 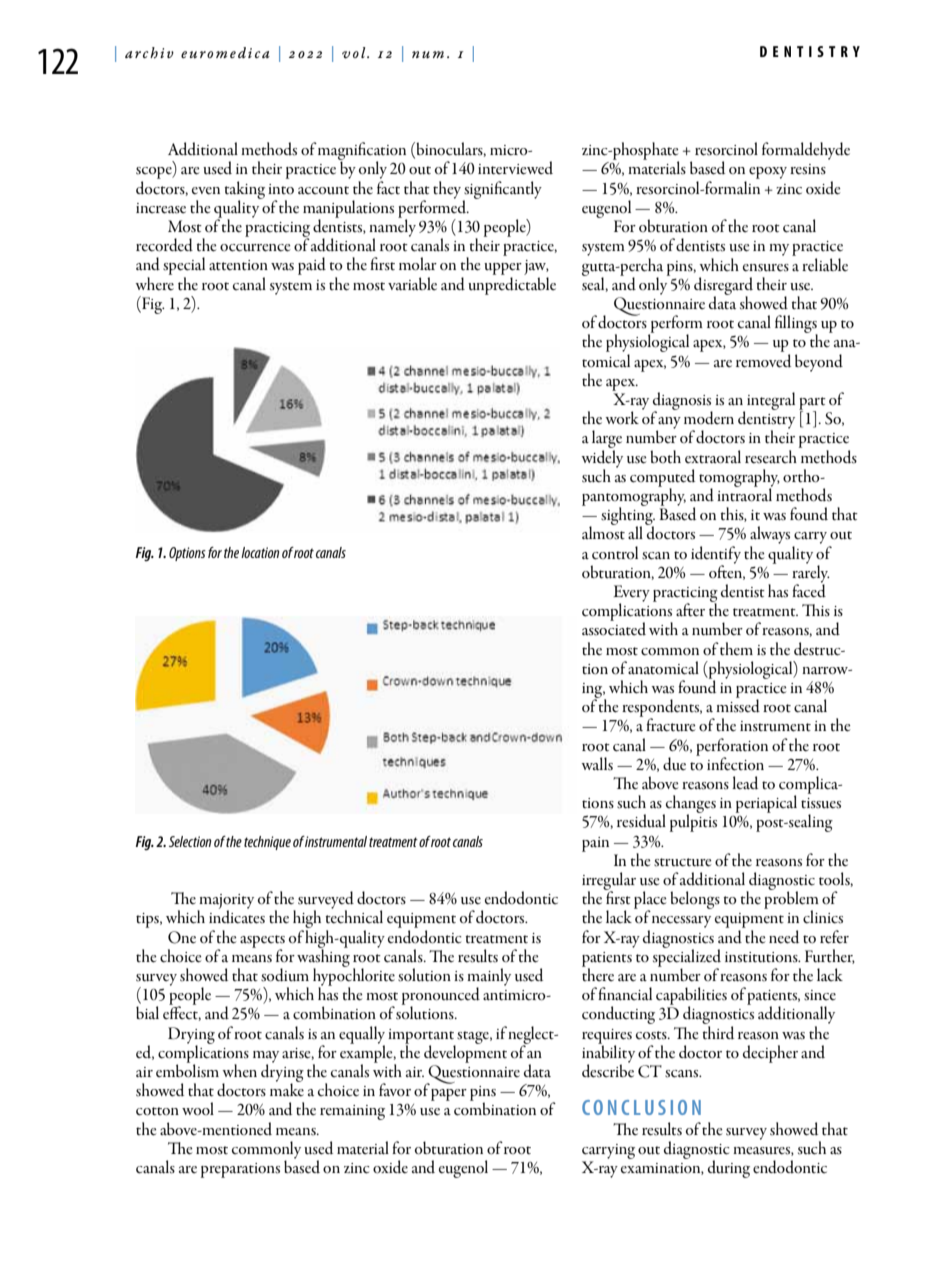 I want to click on paper, so click(x=449, y=1095).
